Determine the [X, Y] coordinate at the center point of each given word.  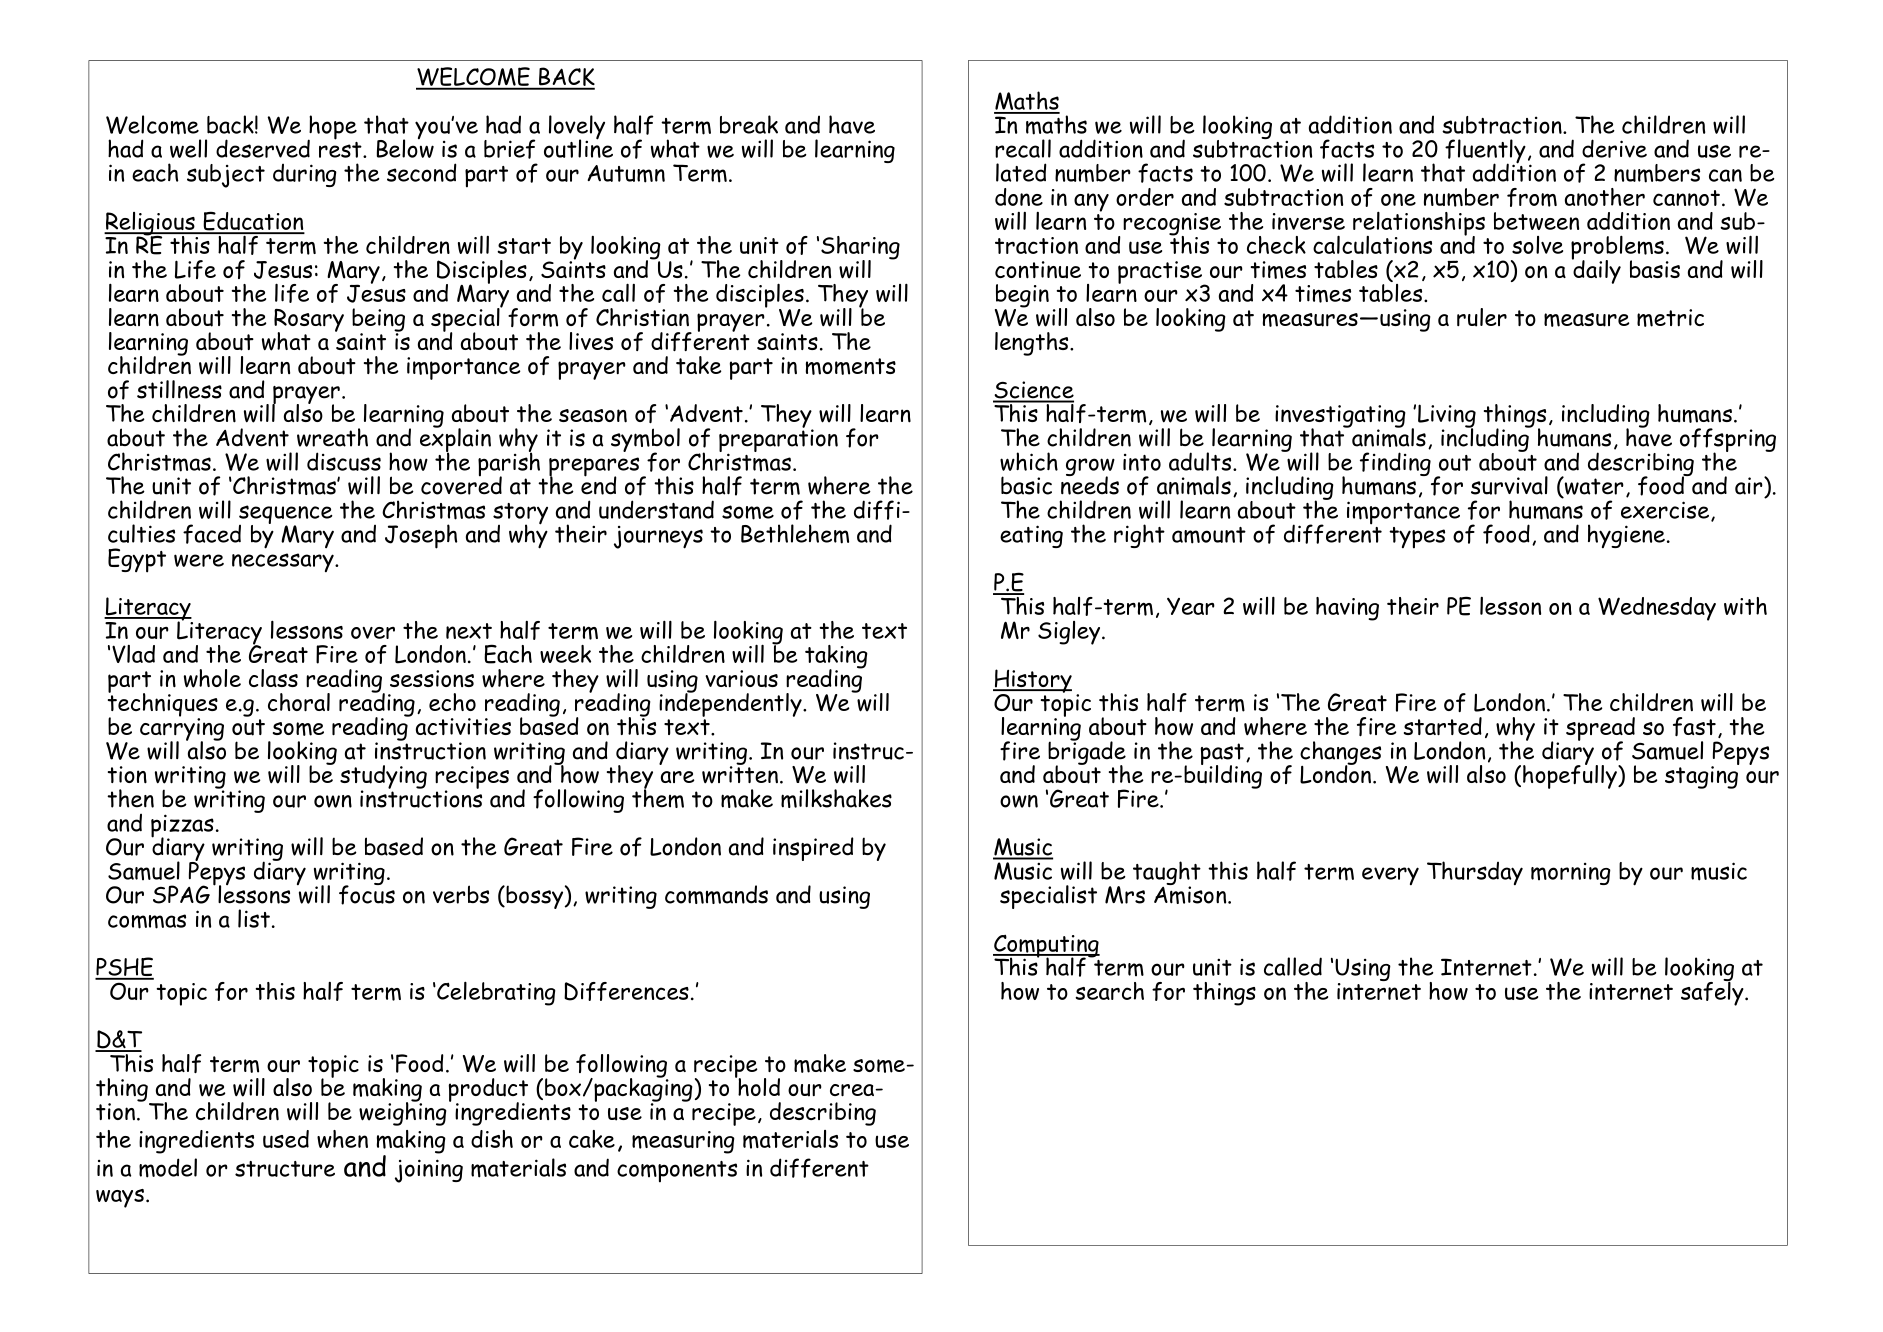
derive [1614, 148]
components [677, 1172]
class [273, 678]
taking [836, 658]
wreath [332, 437]
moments [851, 366]
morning [1571, 874]
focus [367, 894]
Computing [1046, 947]
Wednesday [1657, 609]
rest [341, 148]
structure [285, 1169]
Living [1447, 417]
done [1019, 197]
